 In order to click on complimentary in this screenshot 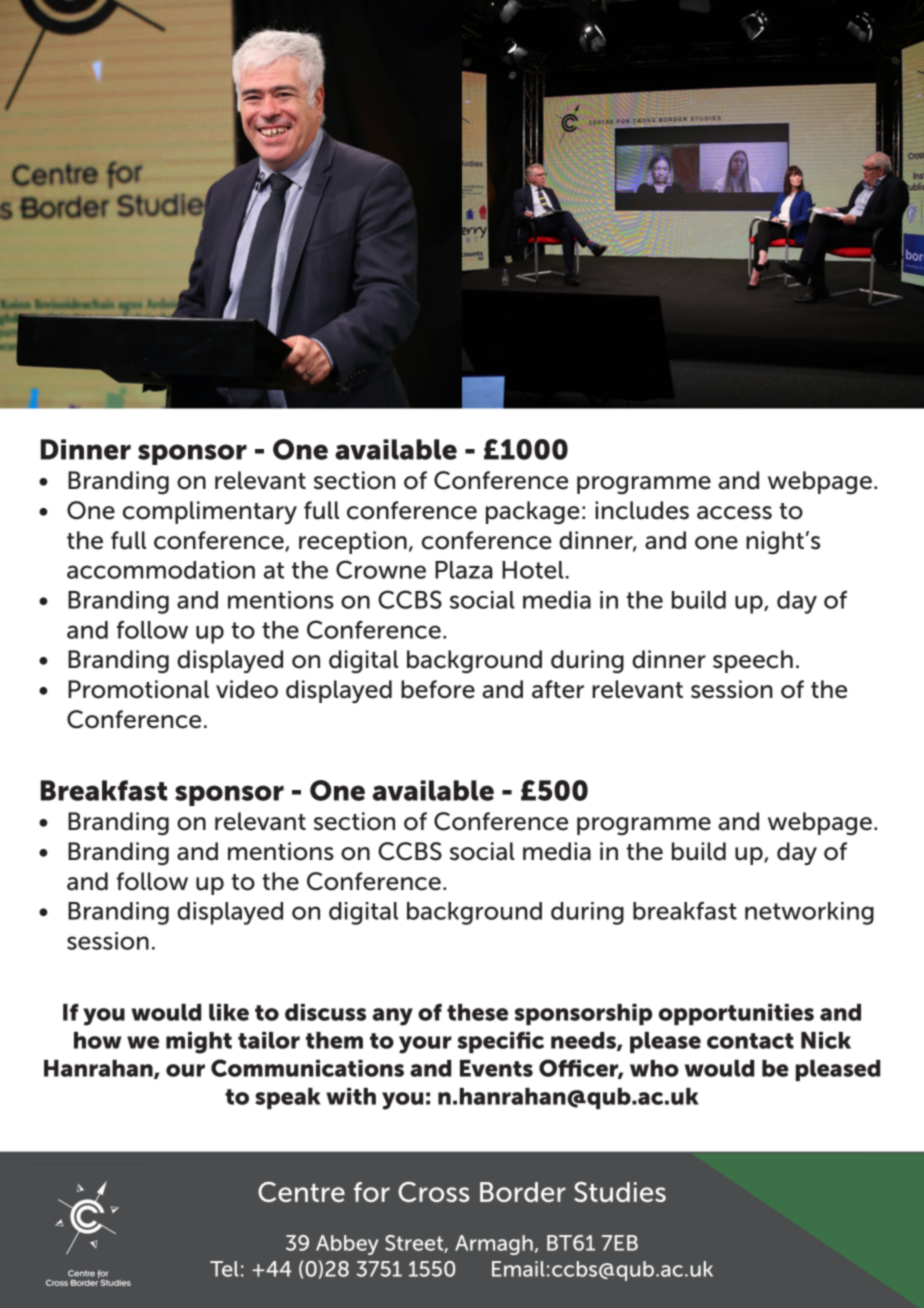, I will do `click(210, 512)`.
